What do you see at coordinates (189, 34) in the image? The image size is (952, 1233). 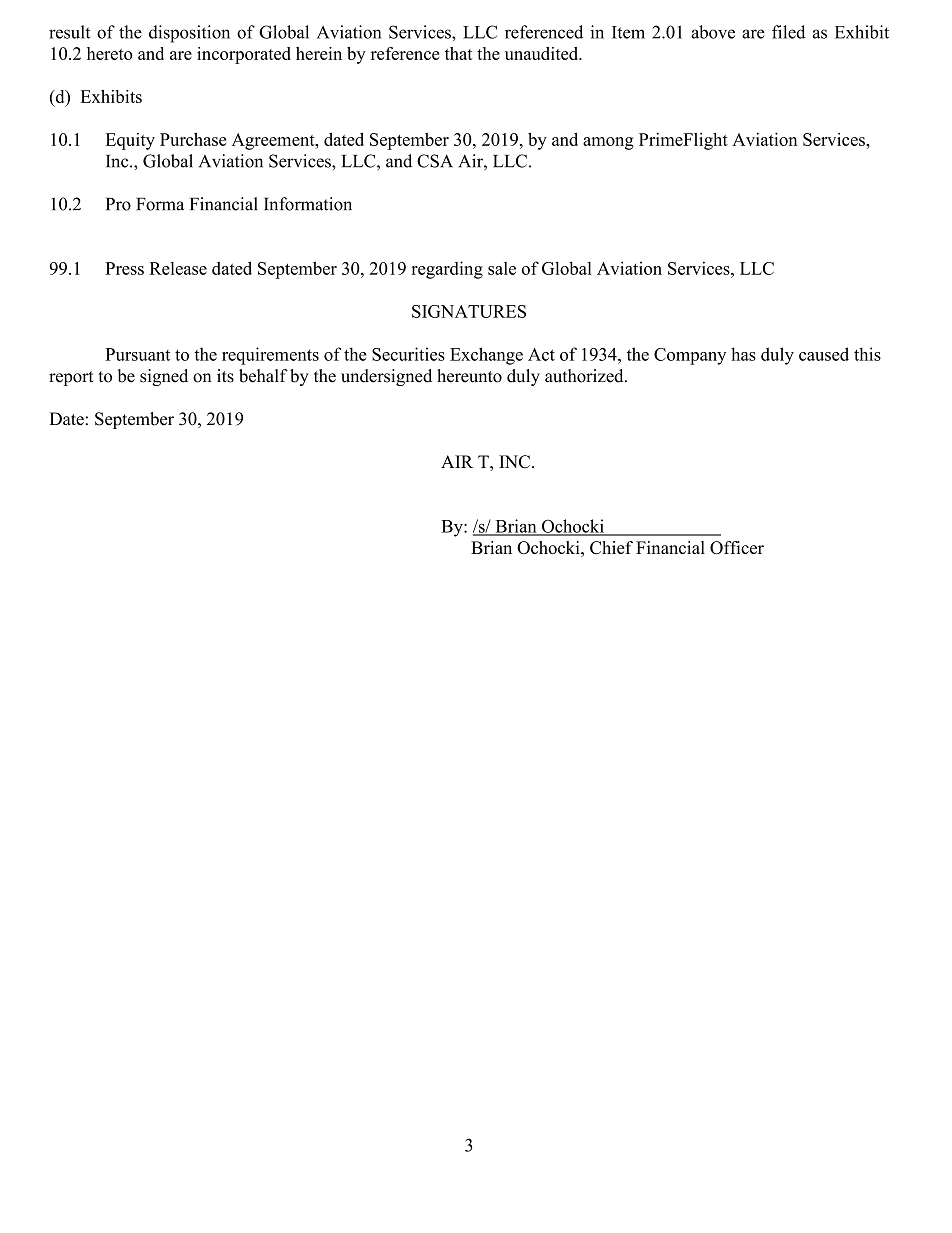 I see `disposition` at bounding box center [189, 34].
